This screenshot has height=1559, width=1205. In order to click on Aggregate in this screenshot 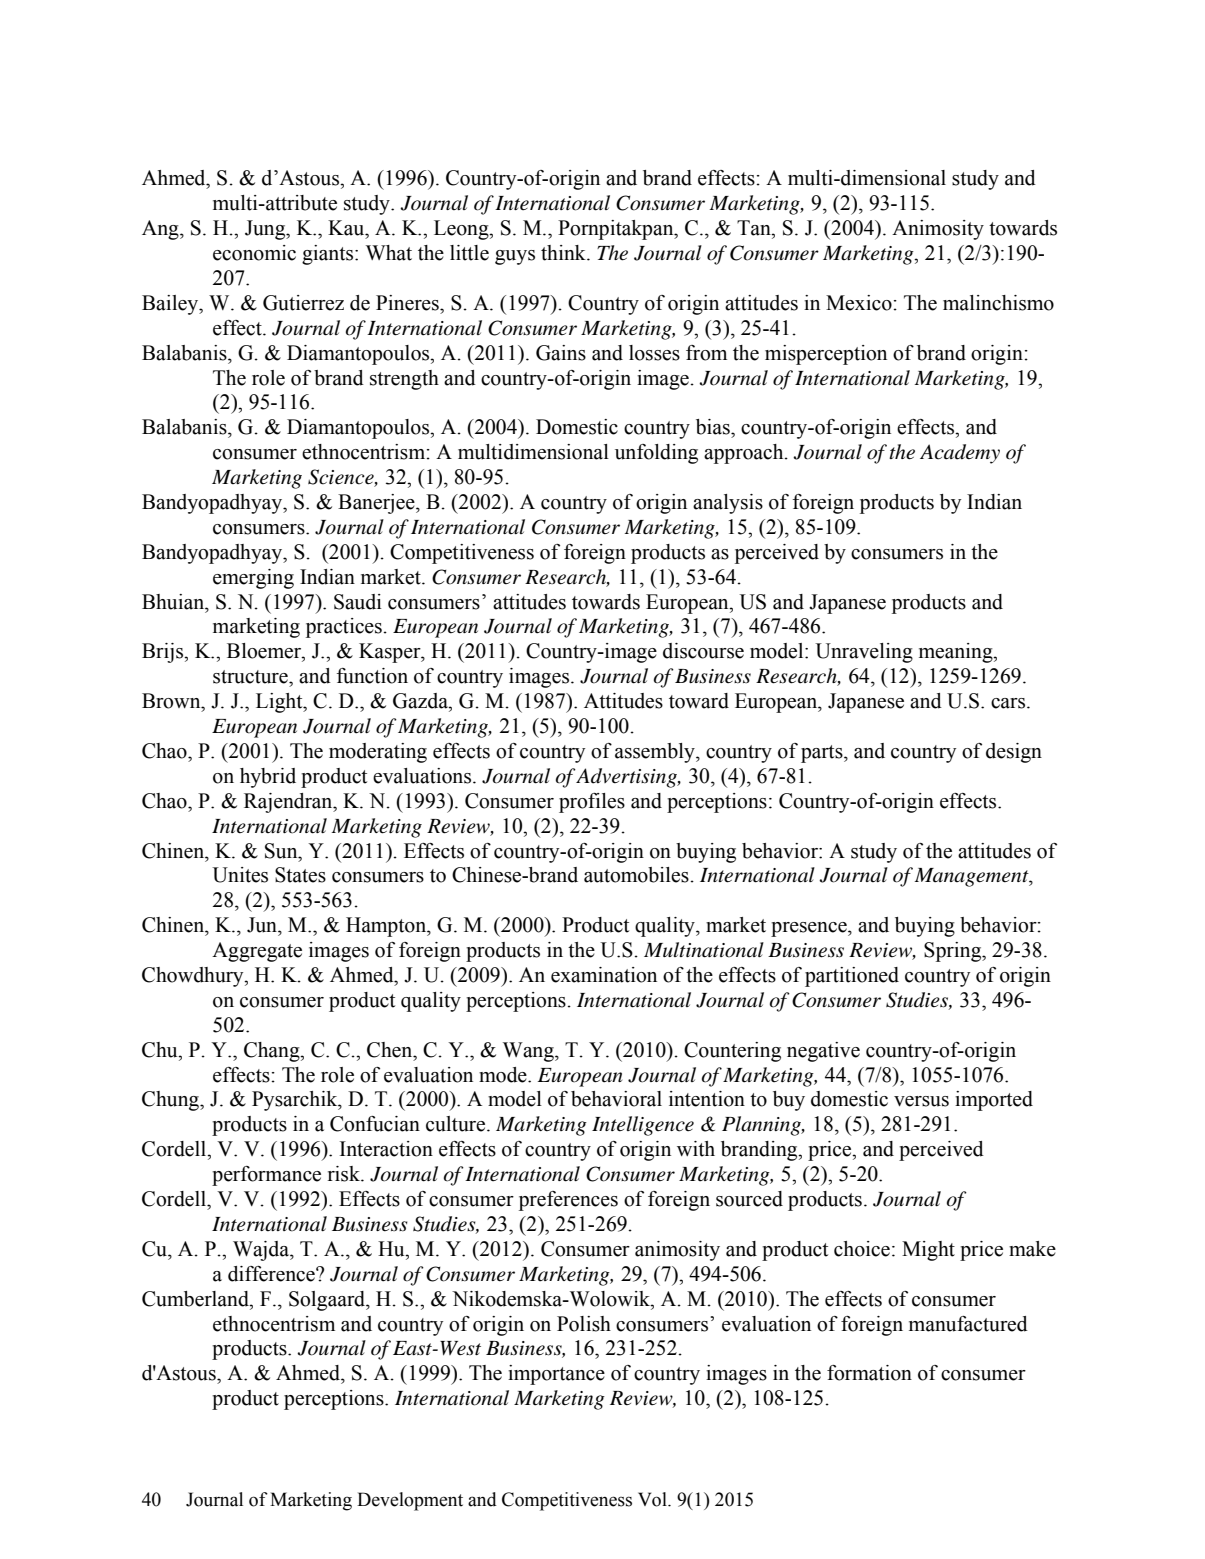, I will do `click(257, 952)`.
